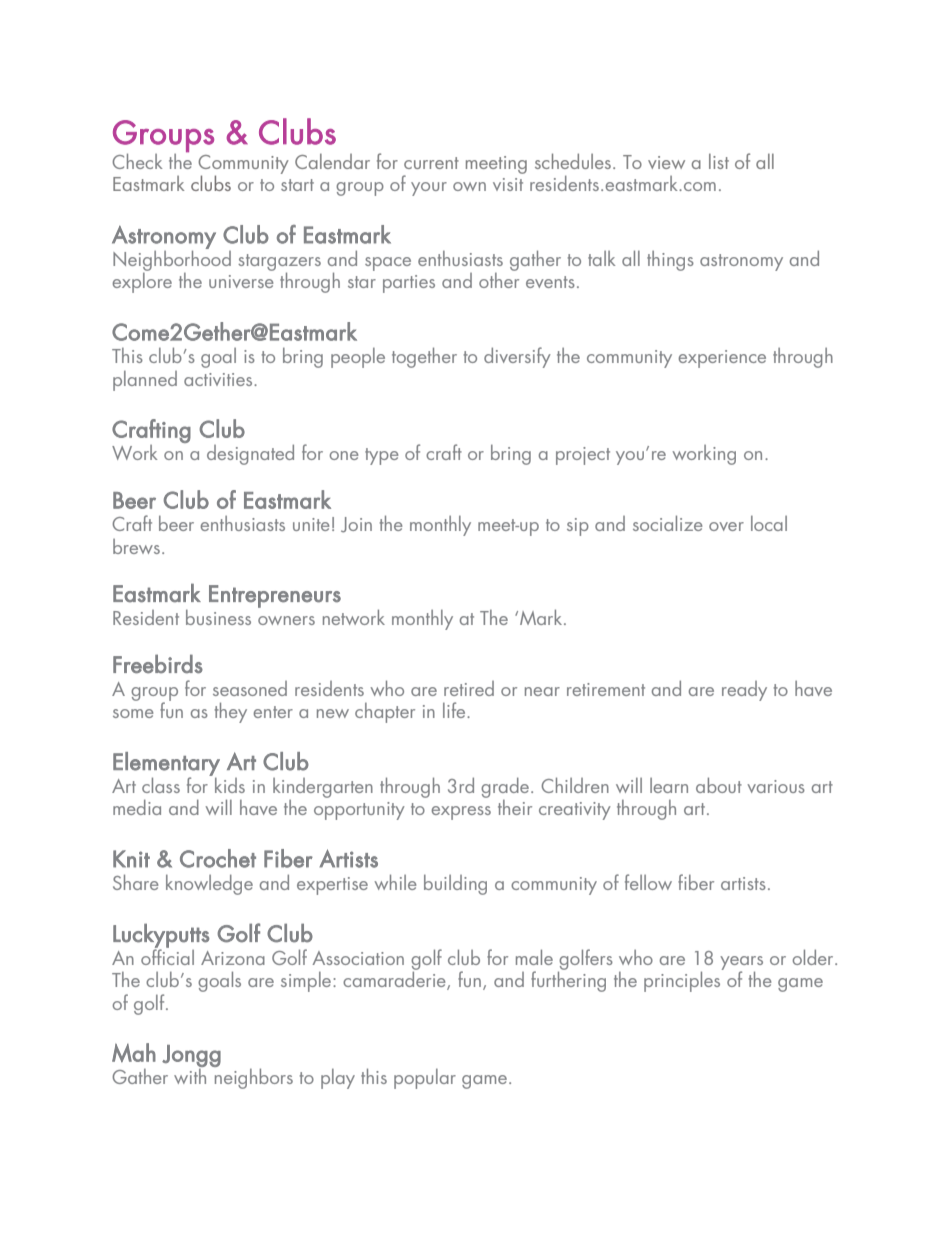 The height and width of the screenshot is (1233, 952). I want to click on designated, so click(250, 454).
